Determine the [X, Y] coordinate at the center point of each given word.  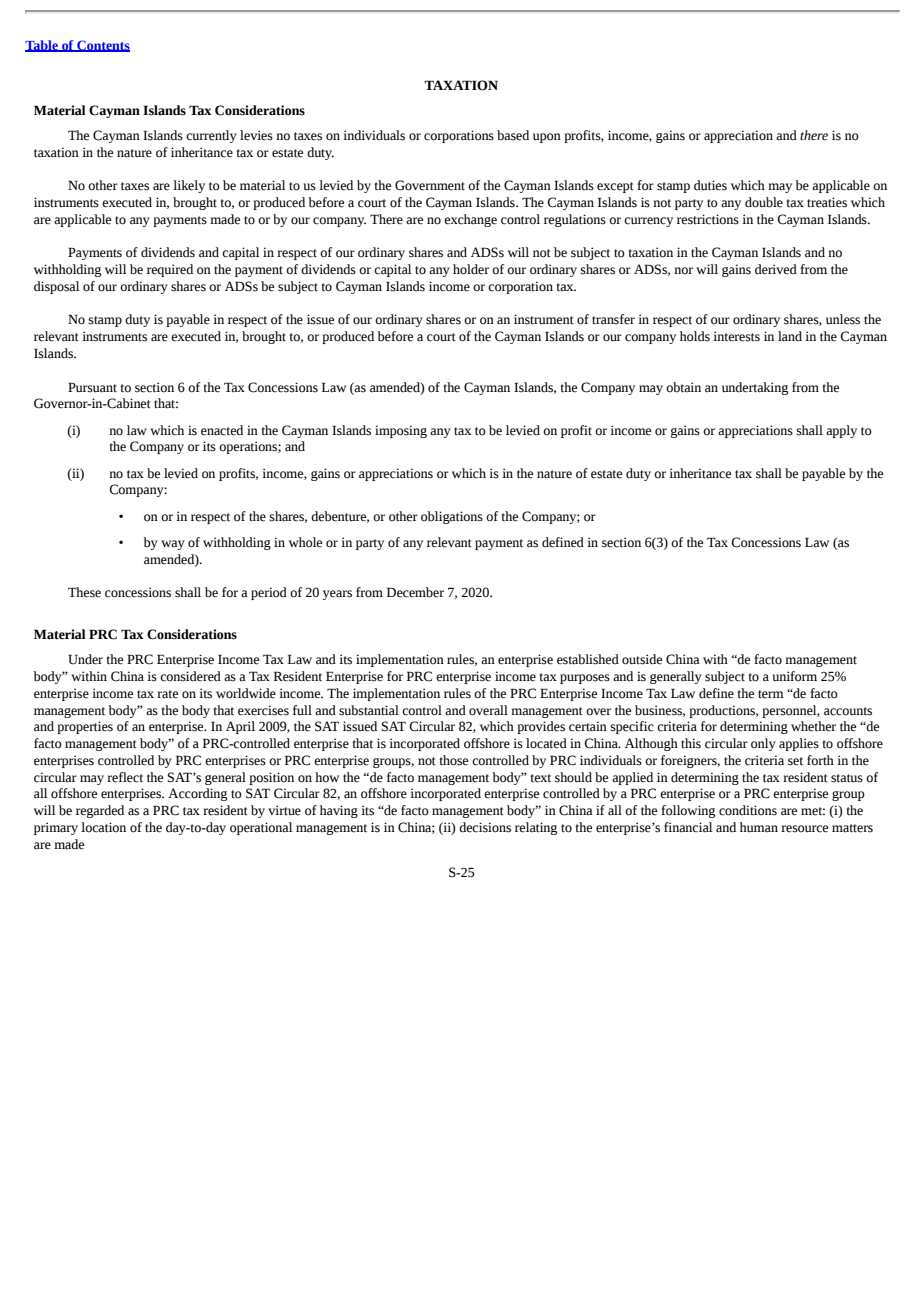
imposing [401, 431]
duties [710, 185]
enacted [222, 430]
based [513, 135]
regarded [100, 811]
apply [841, 431]
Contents [102, 46]
